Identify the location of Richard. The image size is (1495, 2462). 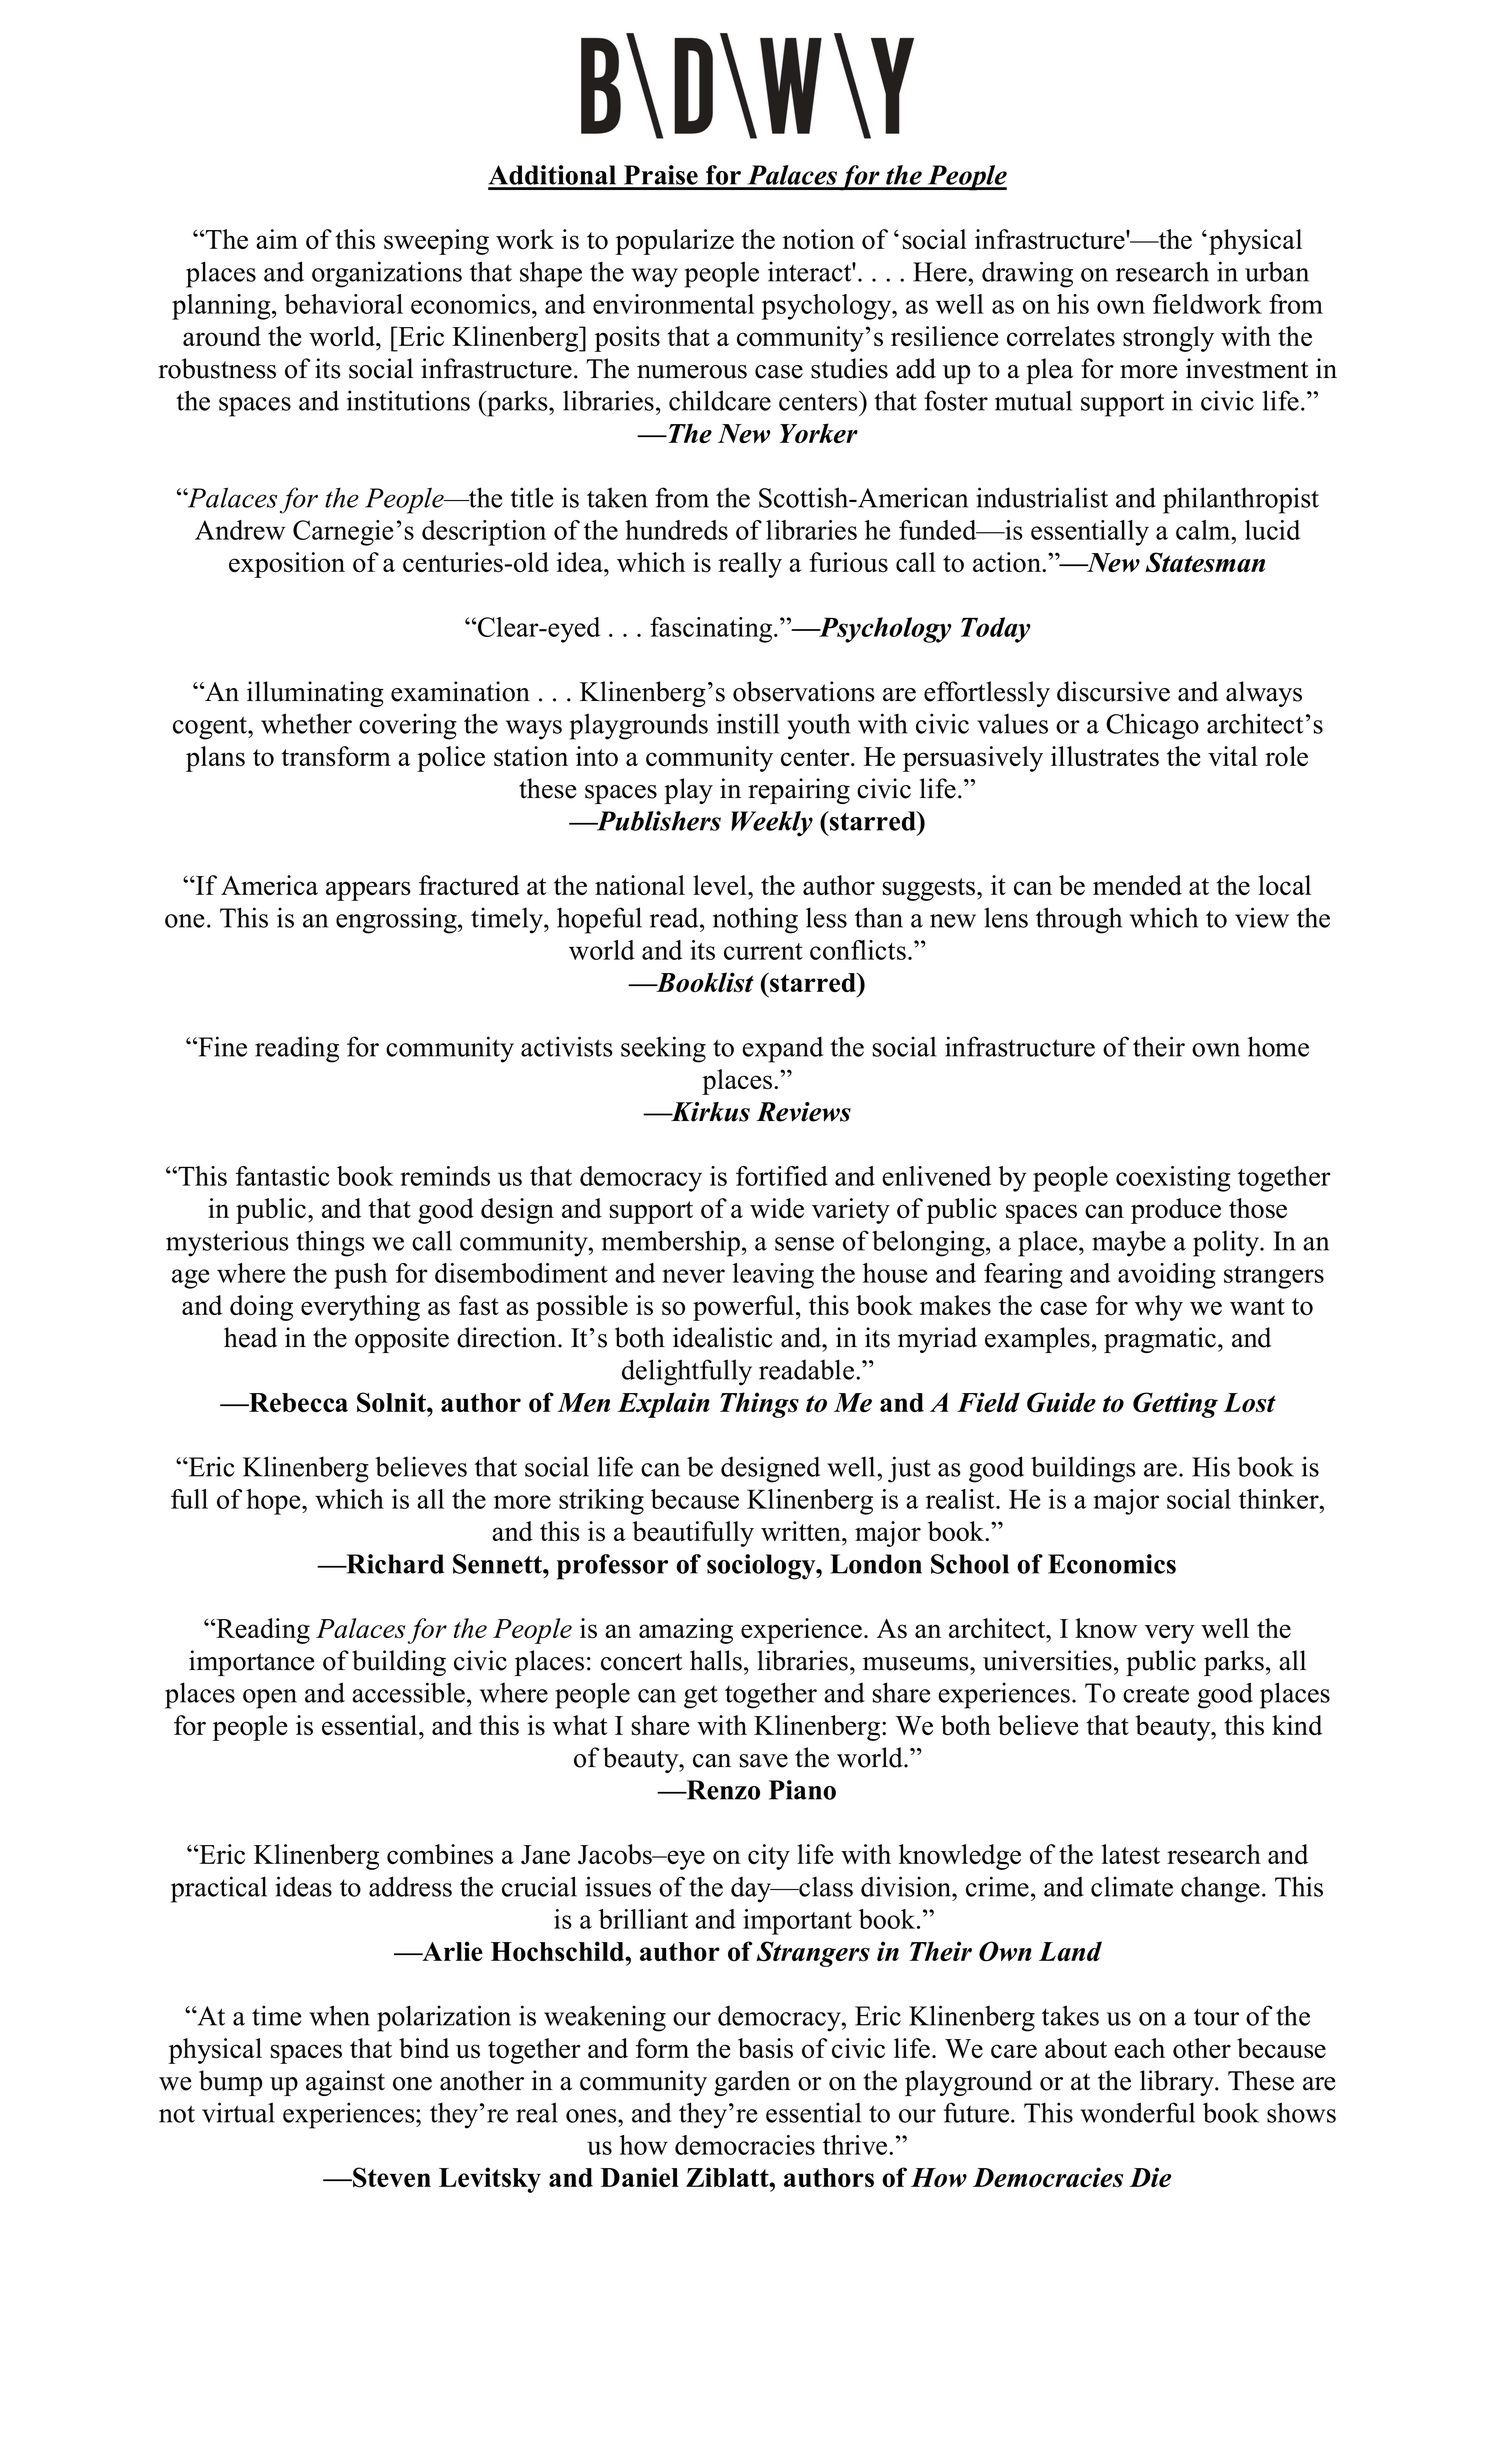
(394, 1564).
